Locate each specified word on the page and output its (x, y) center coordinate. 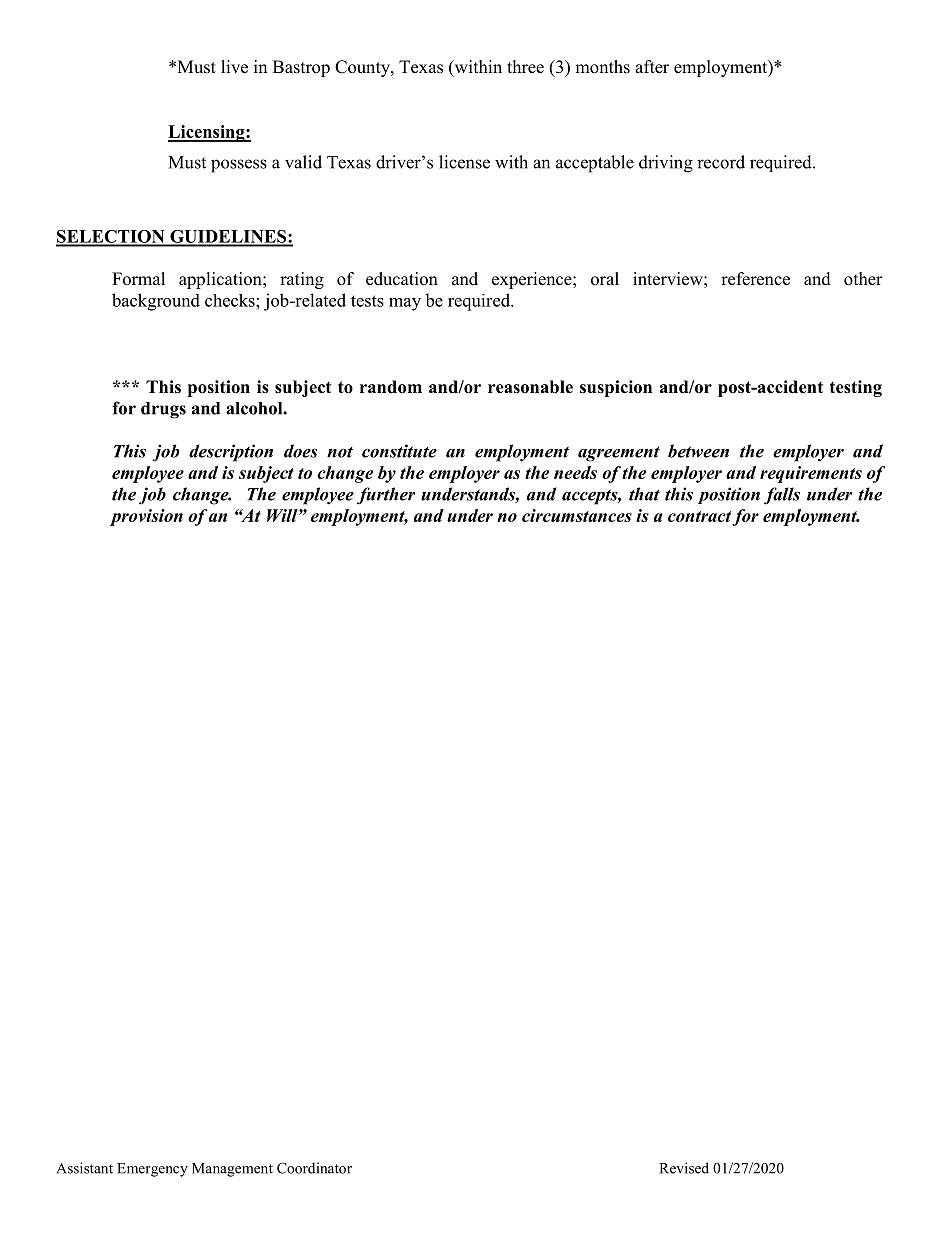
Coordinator (314, 1168)
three (525, 67)
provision (146, 517)
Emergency (152, 1170)
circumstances (577, 515)
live (234, 67)
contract (699, 516)
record (721, 162)
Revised (684, 1168)
